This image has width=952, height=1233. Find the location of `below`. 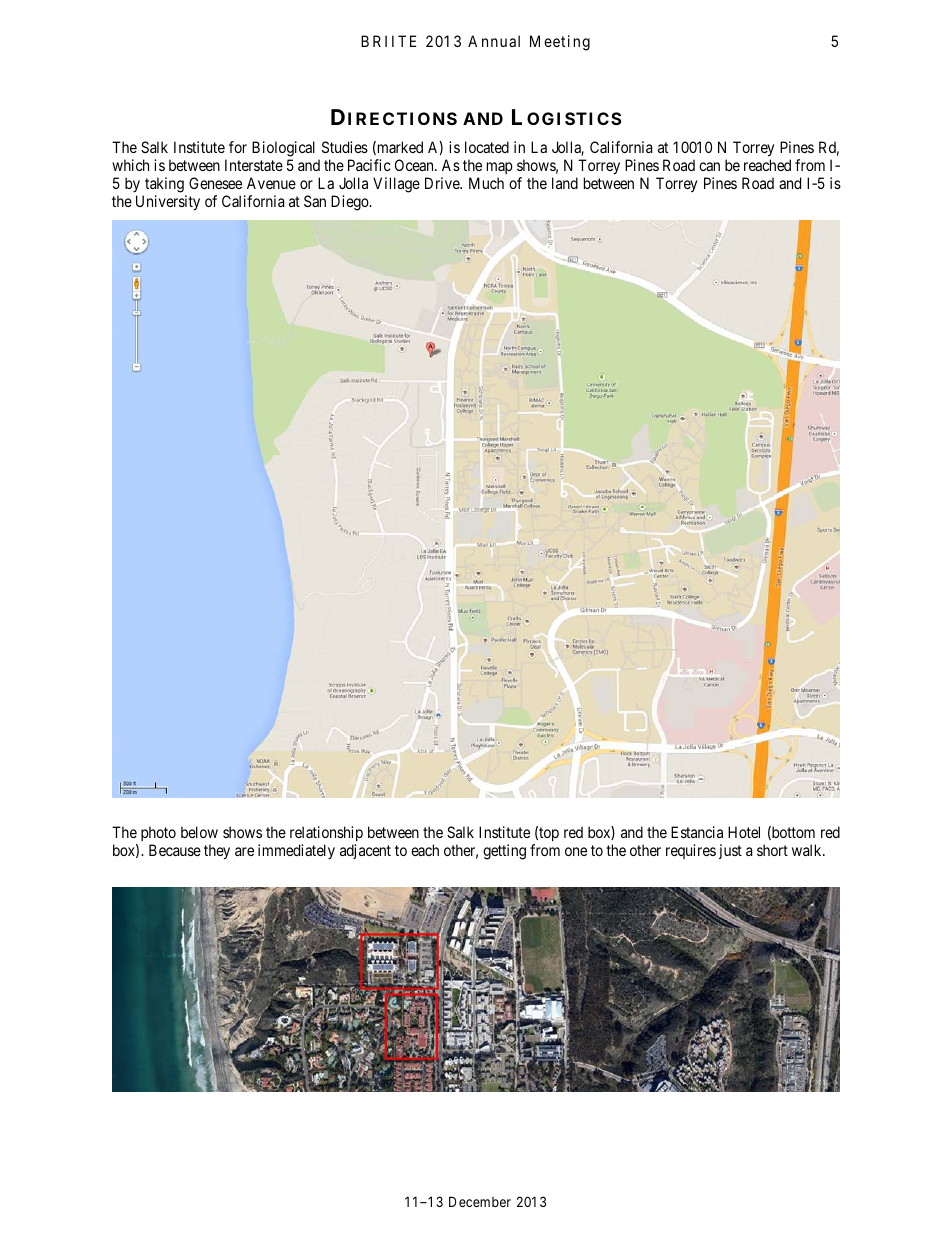

below is located at coordinates (199, 832).
